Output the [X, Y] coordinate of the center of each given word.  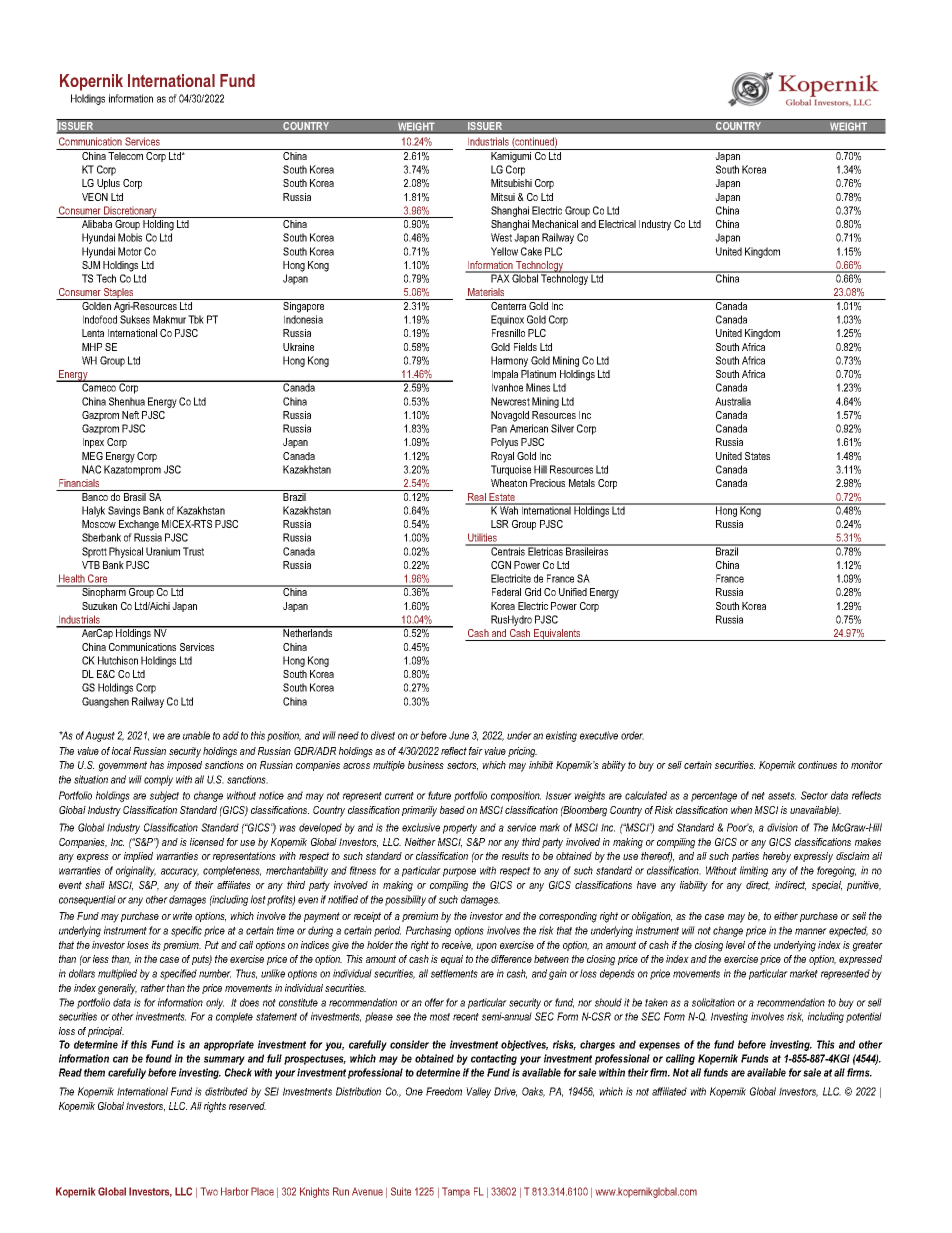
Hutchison [118, 660]
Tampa [456, 1192]
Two [209, 1191]
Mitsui [503, 197]
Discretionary [130, 212]
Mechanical [555, 224]
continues [817, 765]
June [459, 735]
